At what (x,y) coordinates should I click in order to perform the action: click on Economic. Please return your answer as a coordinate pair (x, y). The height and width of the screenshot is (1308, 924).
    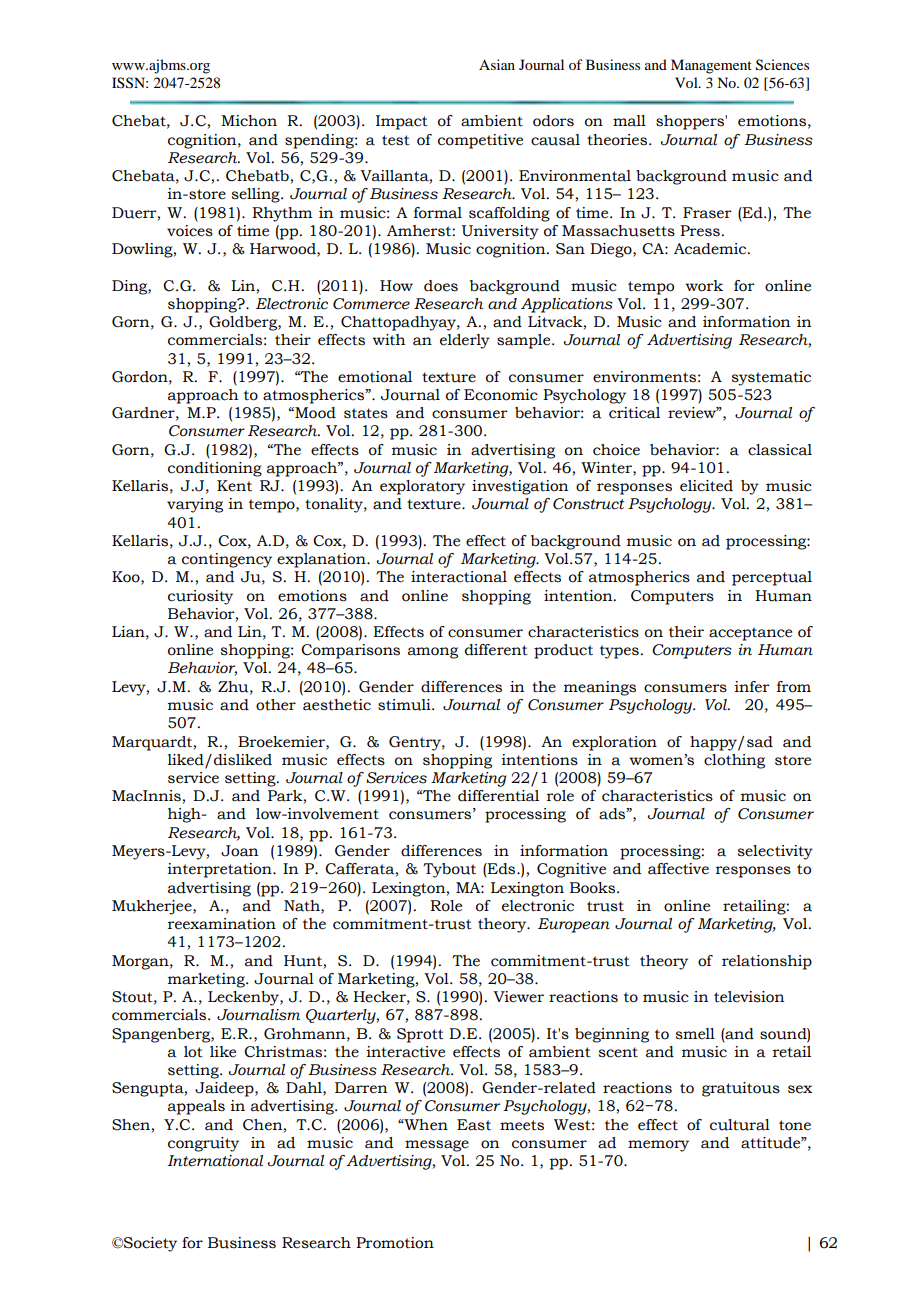
    Looking at the image, I should click on (501, 395).
